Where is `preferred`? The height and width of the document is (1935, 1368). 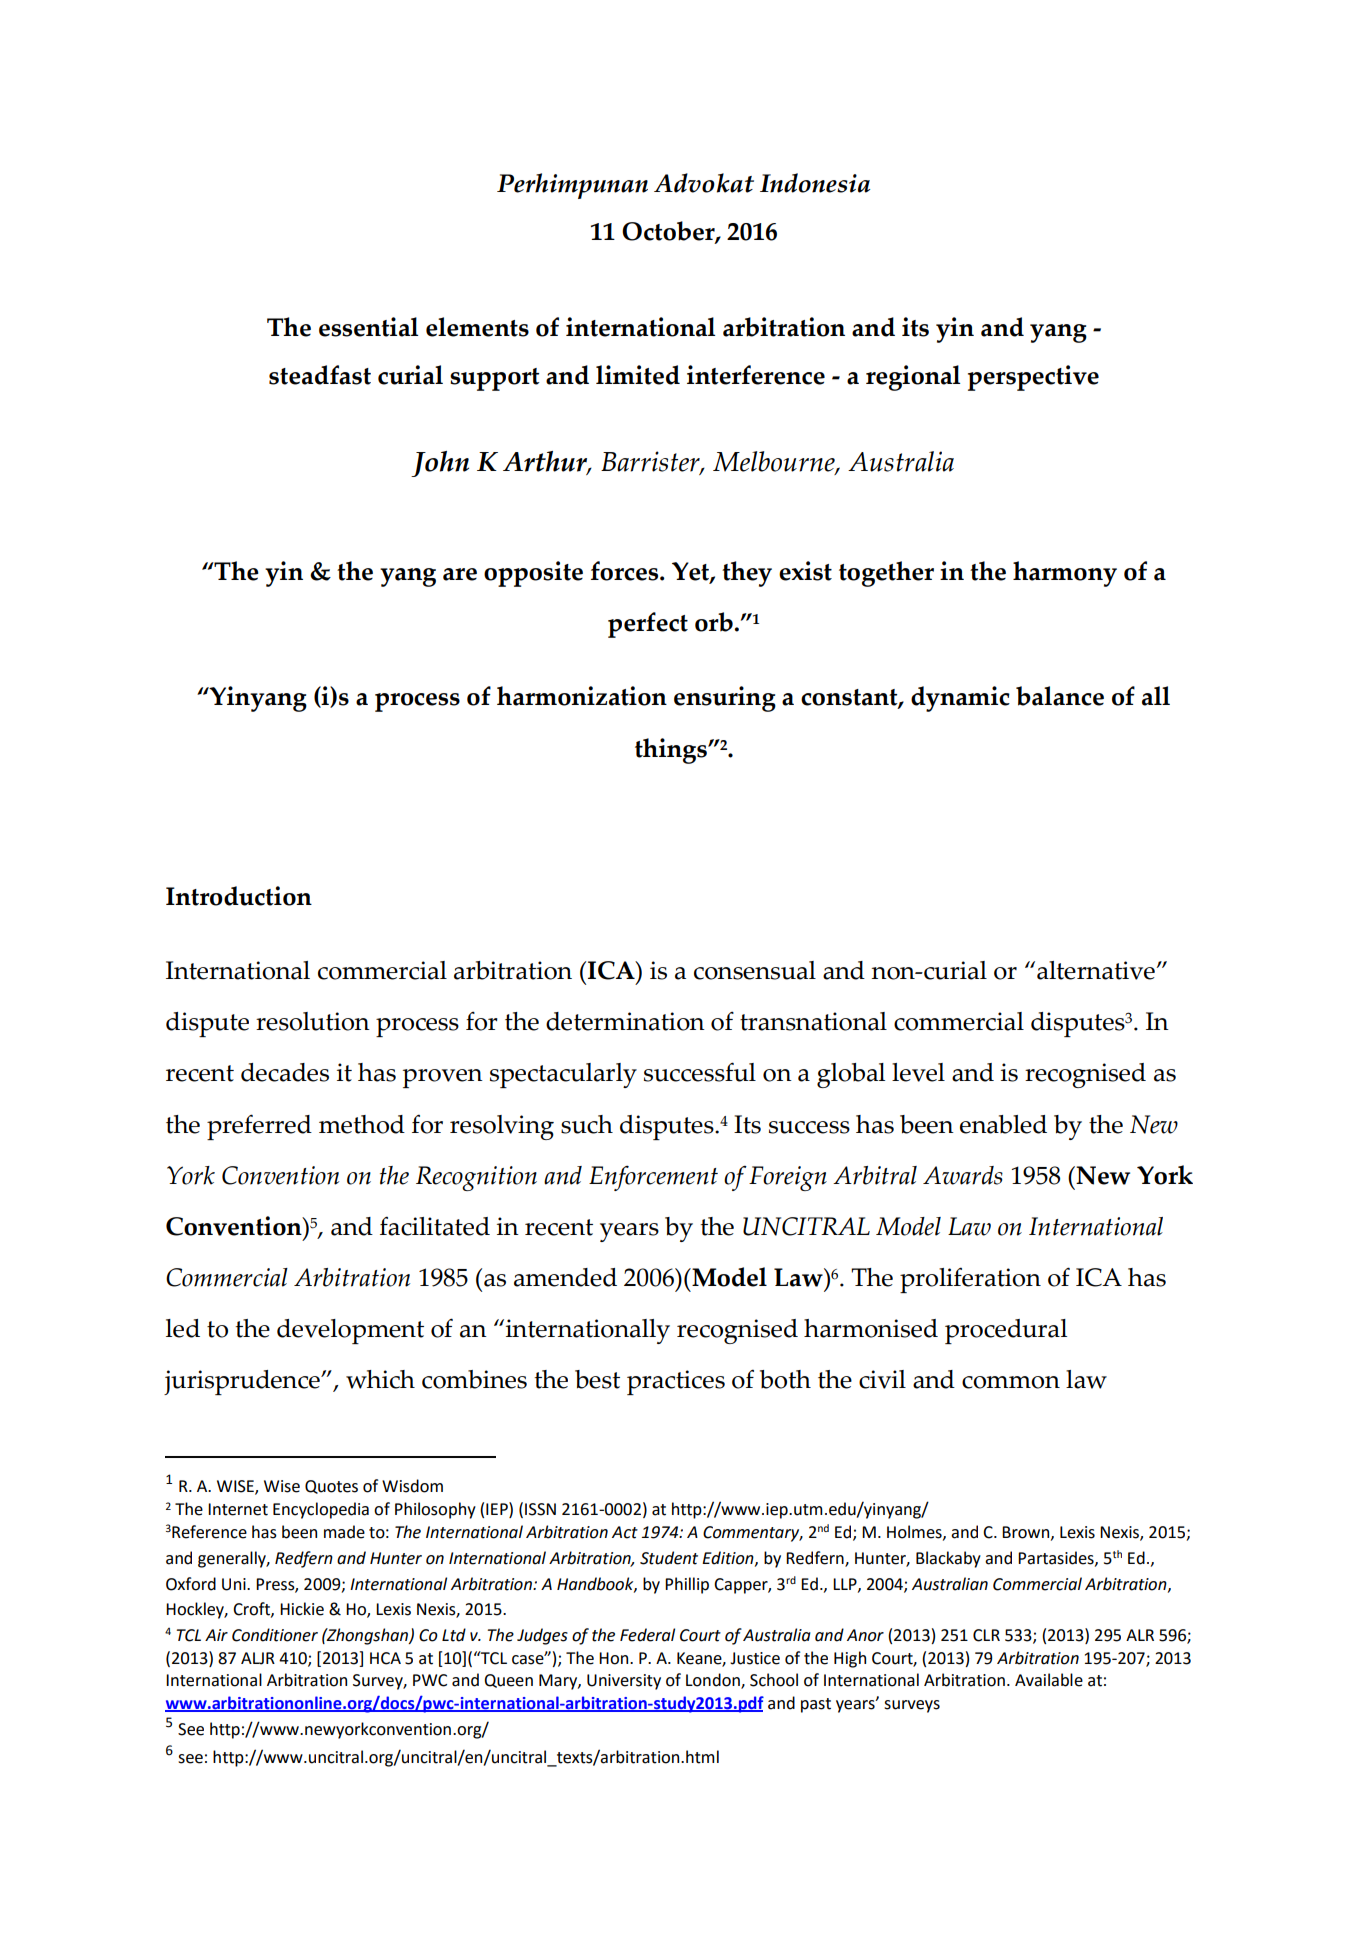 preferred is located at coordinates (259, 1127).
